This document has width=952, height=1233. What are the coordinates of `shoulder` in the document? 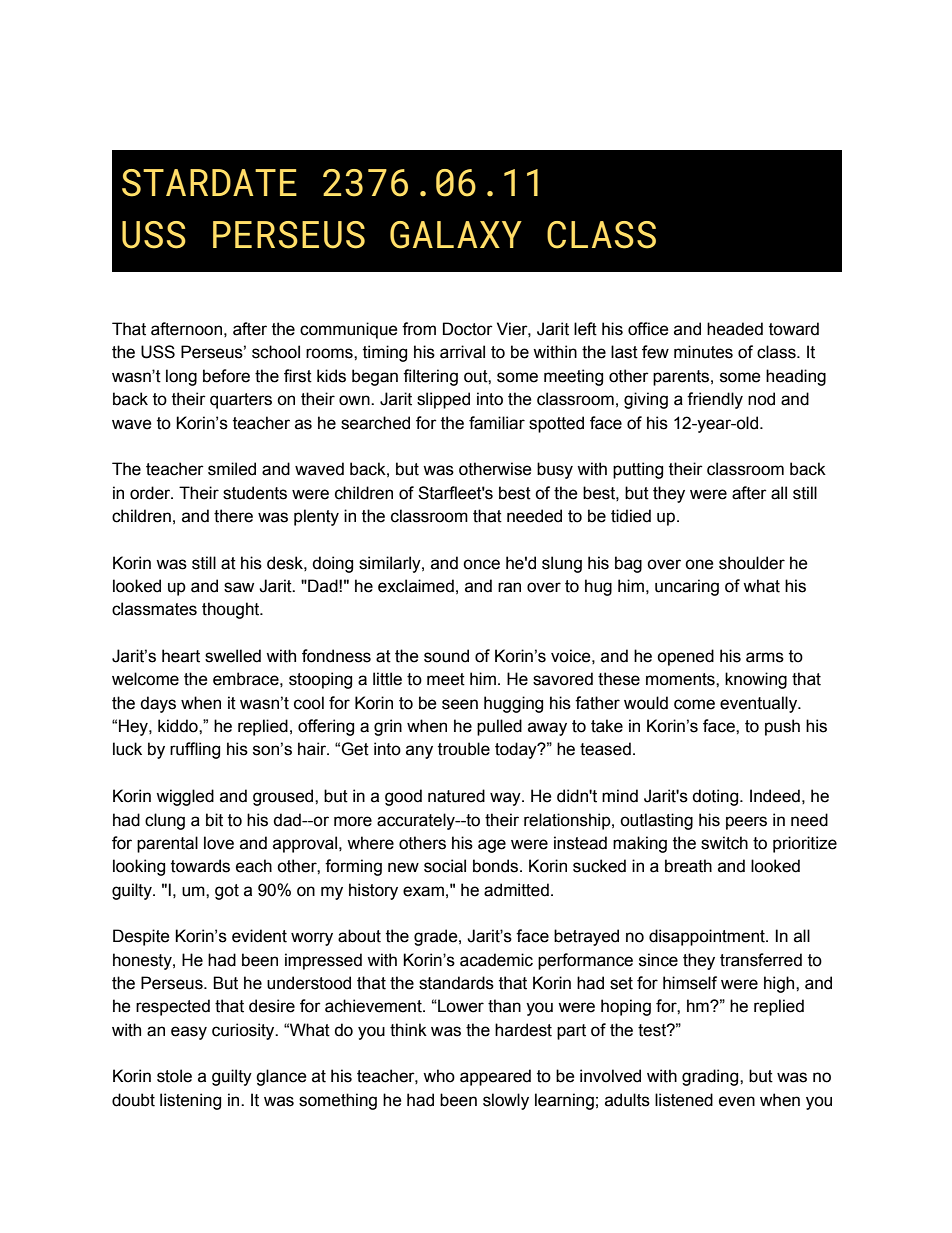 It's located at (752, 563).
